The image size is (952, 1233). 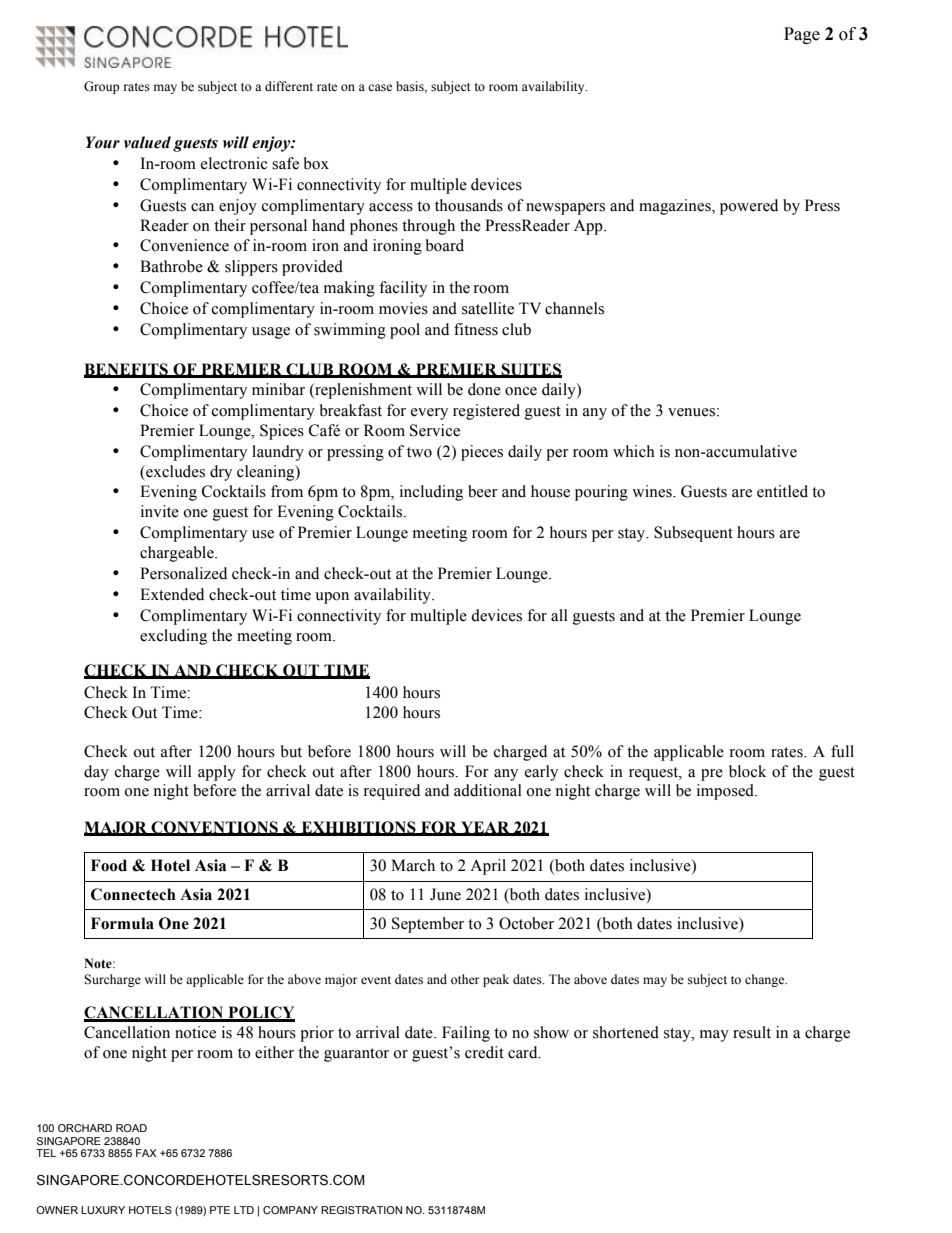 I want to click on venues, so click(x=691, y=412).
